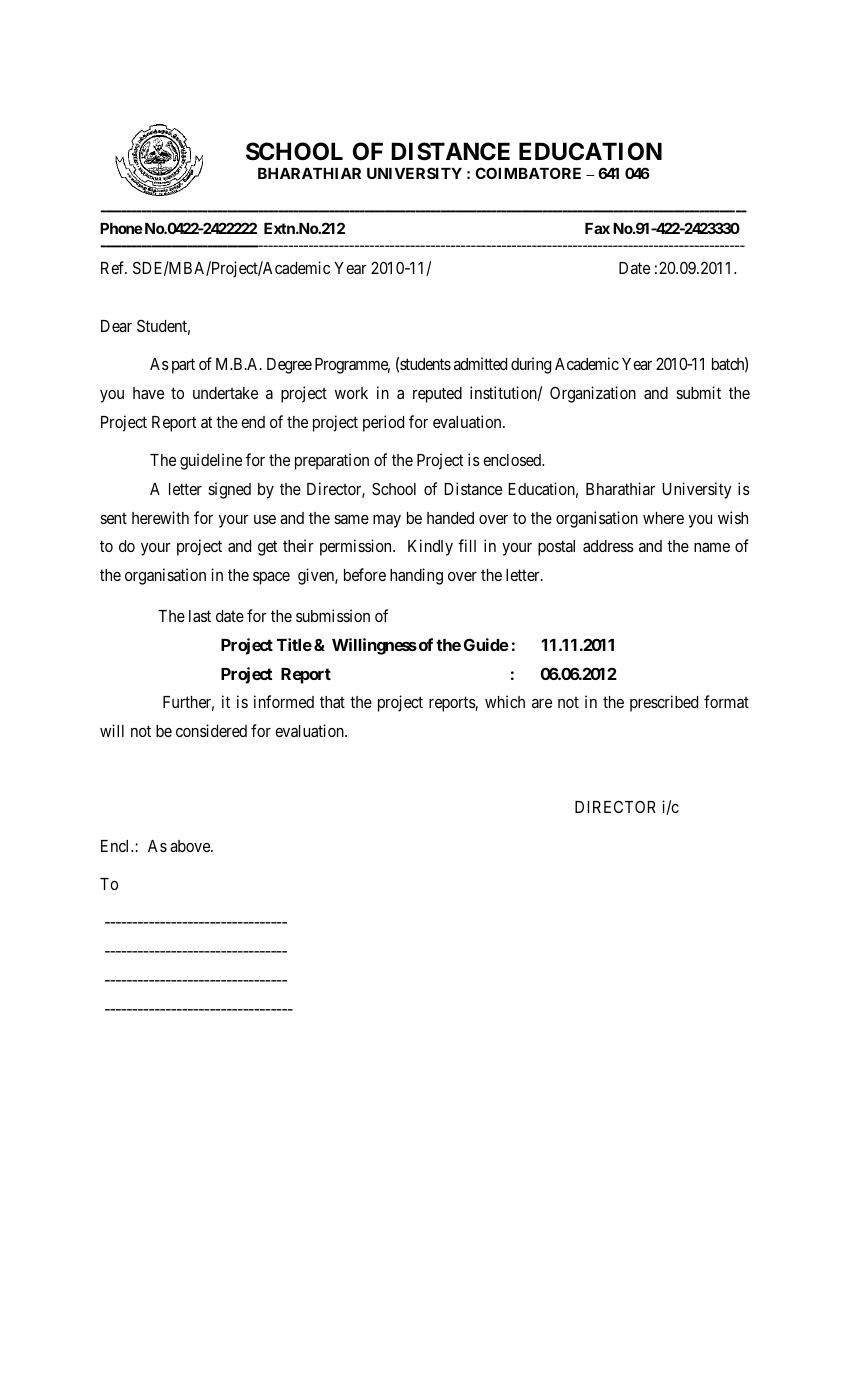 The width and height of the document is (849, 1400). I want to click on where, so click(663, 518).
